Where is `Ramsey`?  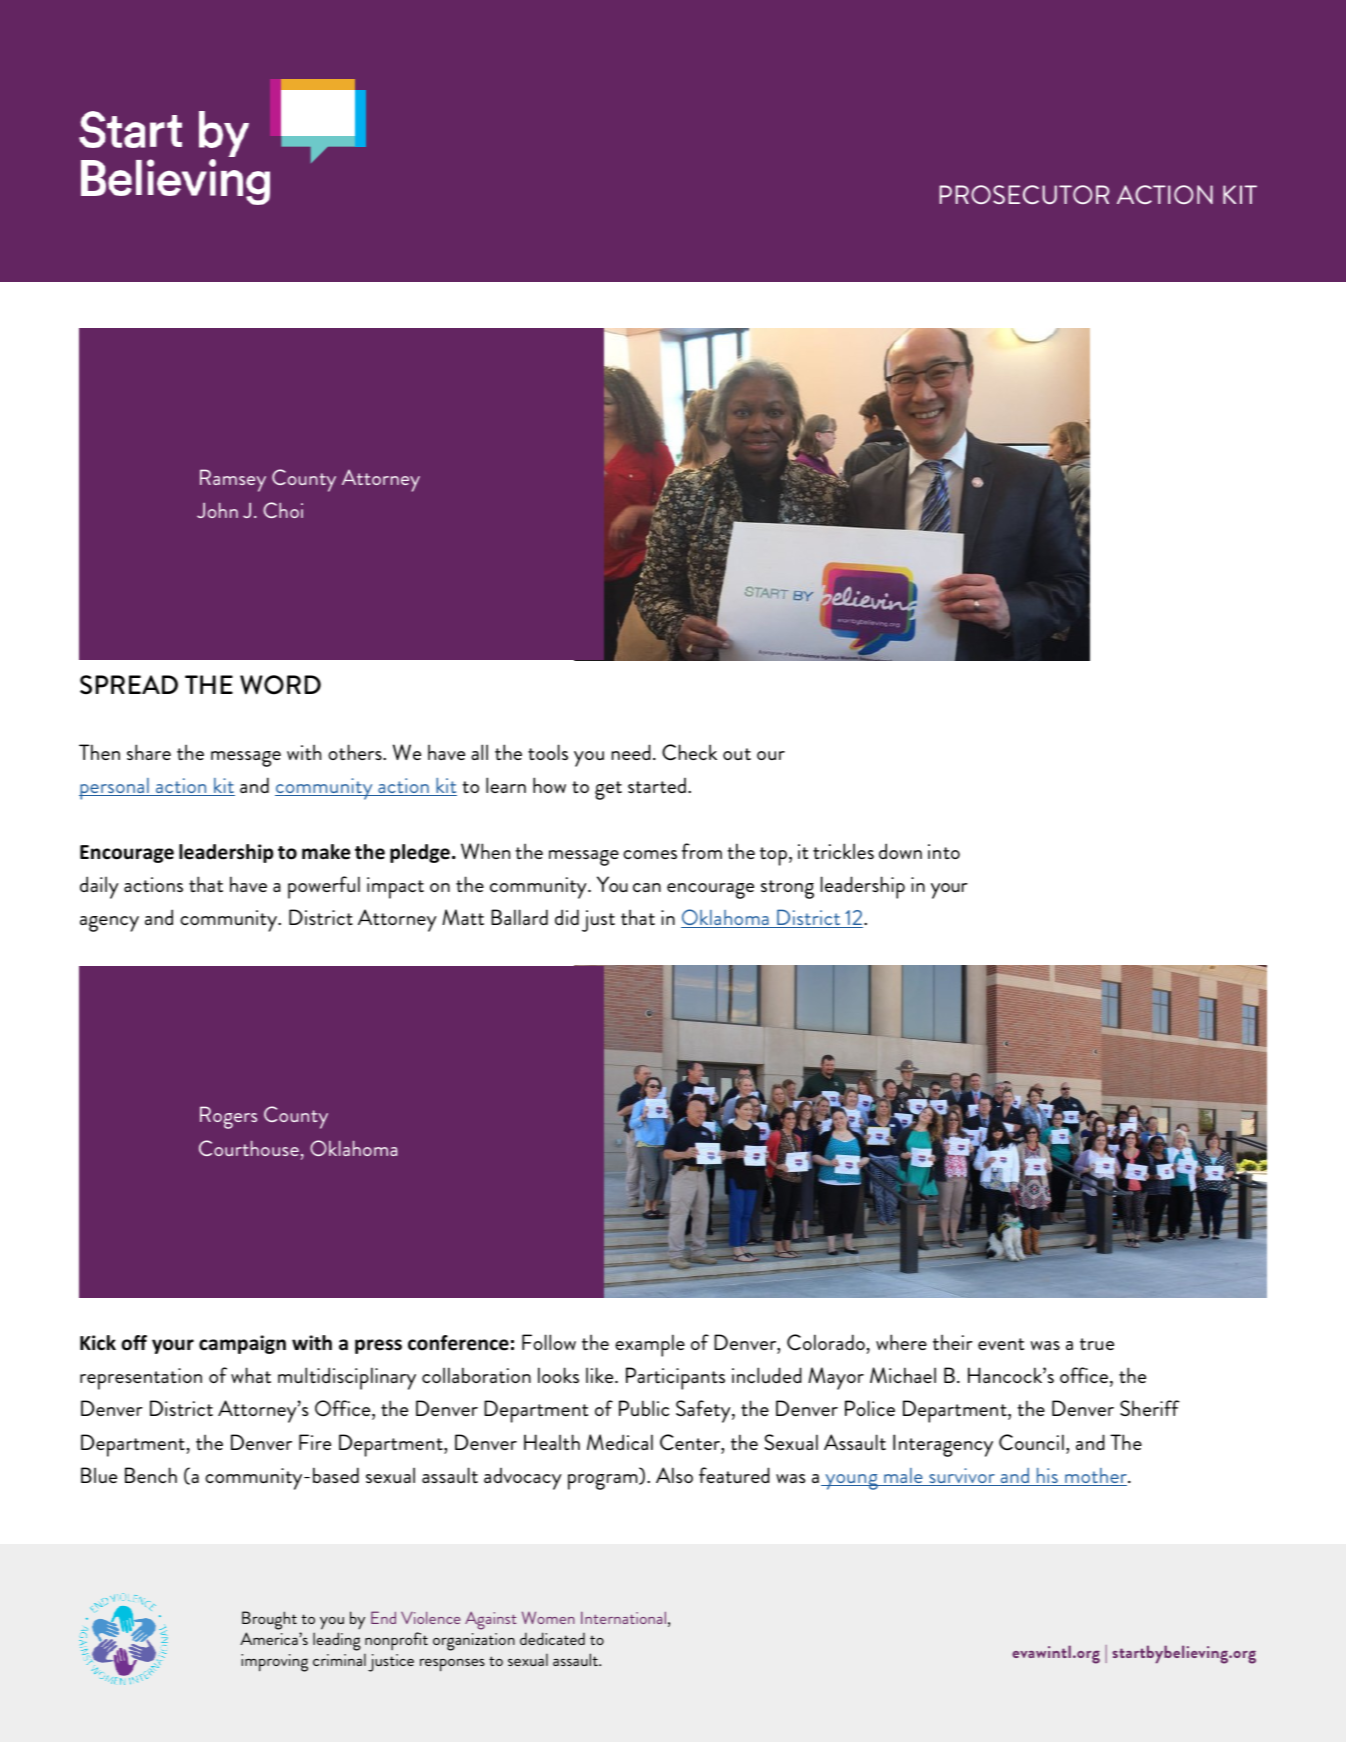 Ramsey is located at coordinates (233, 480).
